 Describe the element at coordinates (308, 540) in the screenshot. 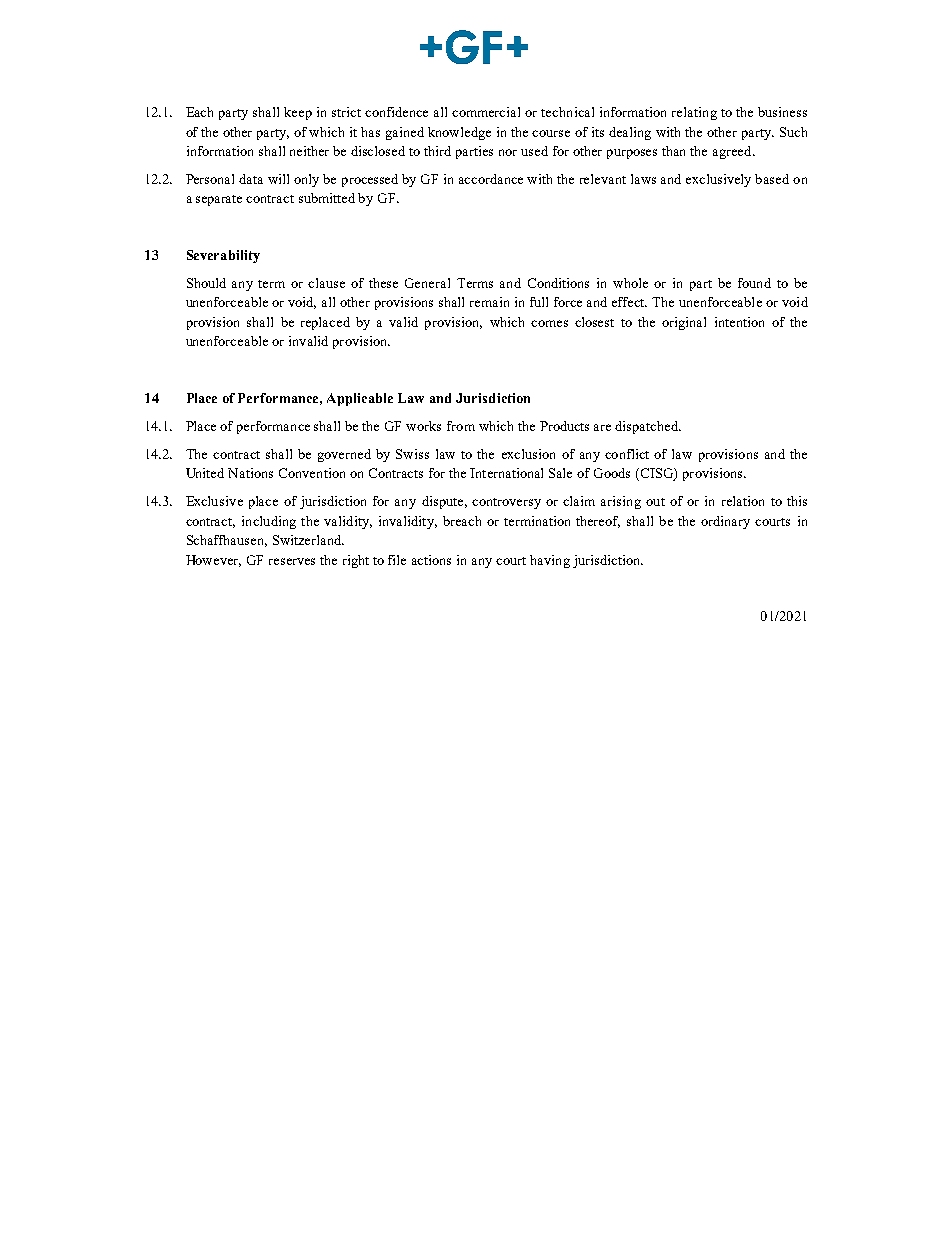

I see `Switzerland` at that location.
